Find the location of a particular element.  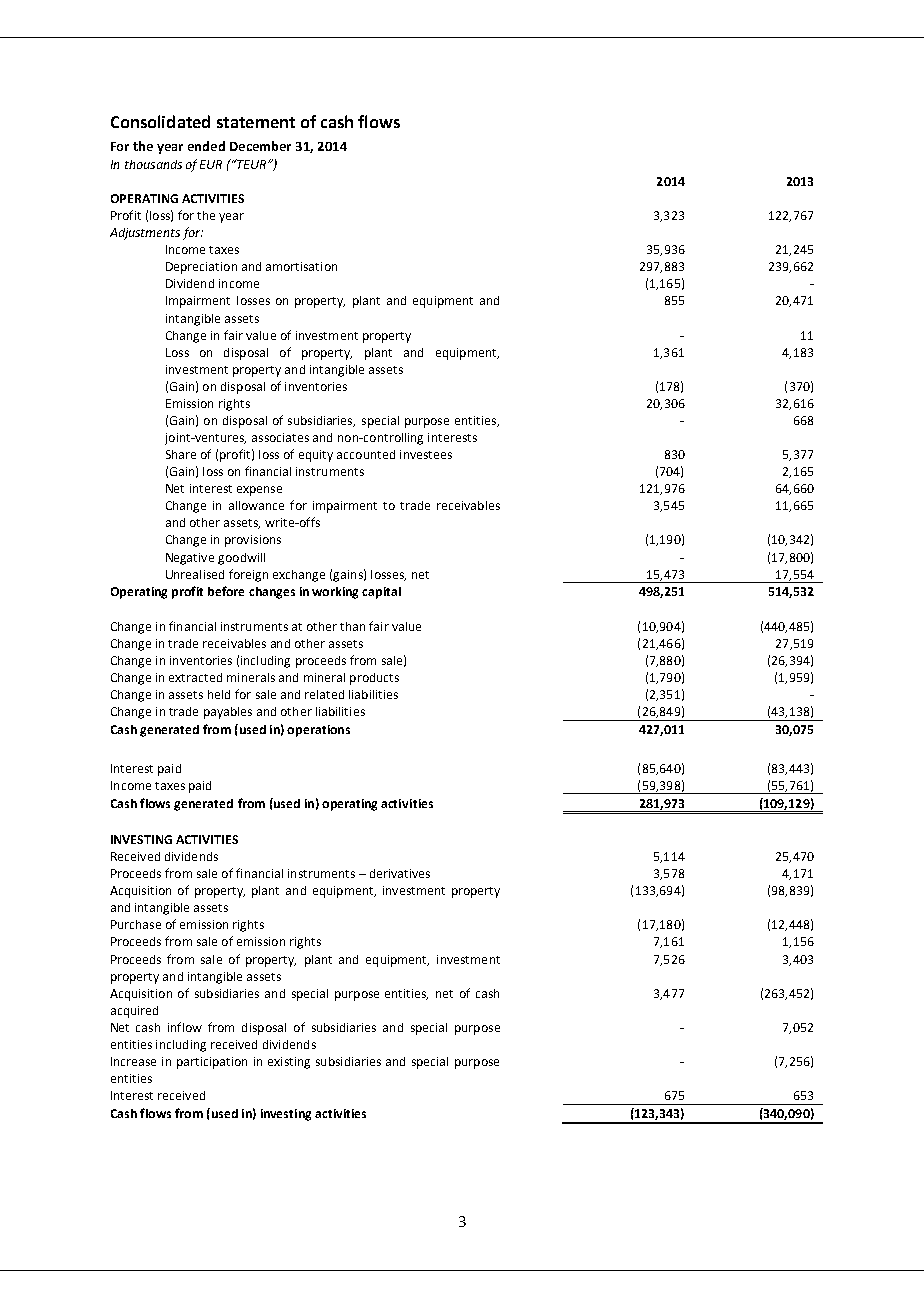

foreign is located at coordinates (248, 575).
